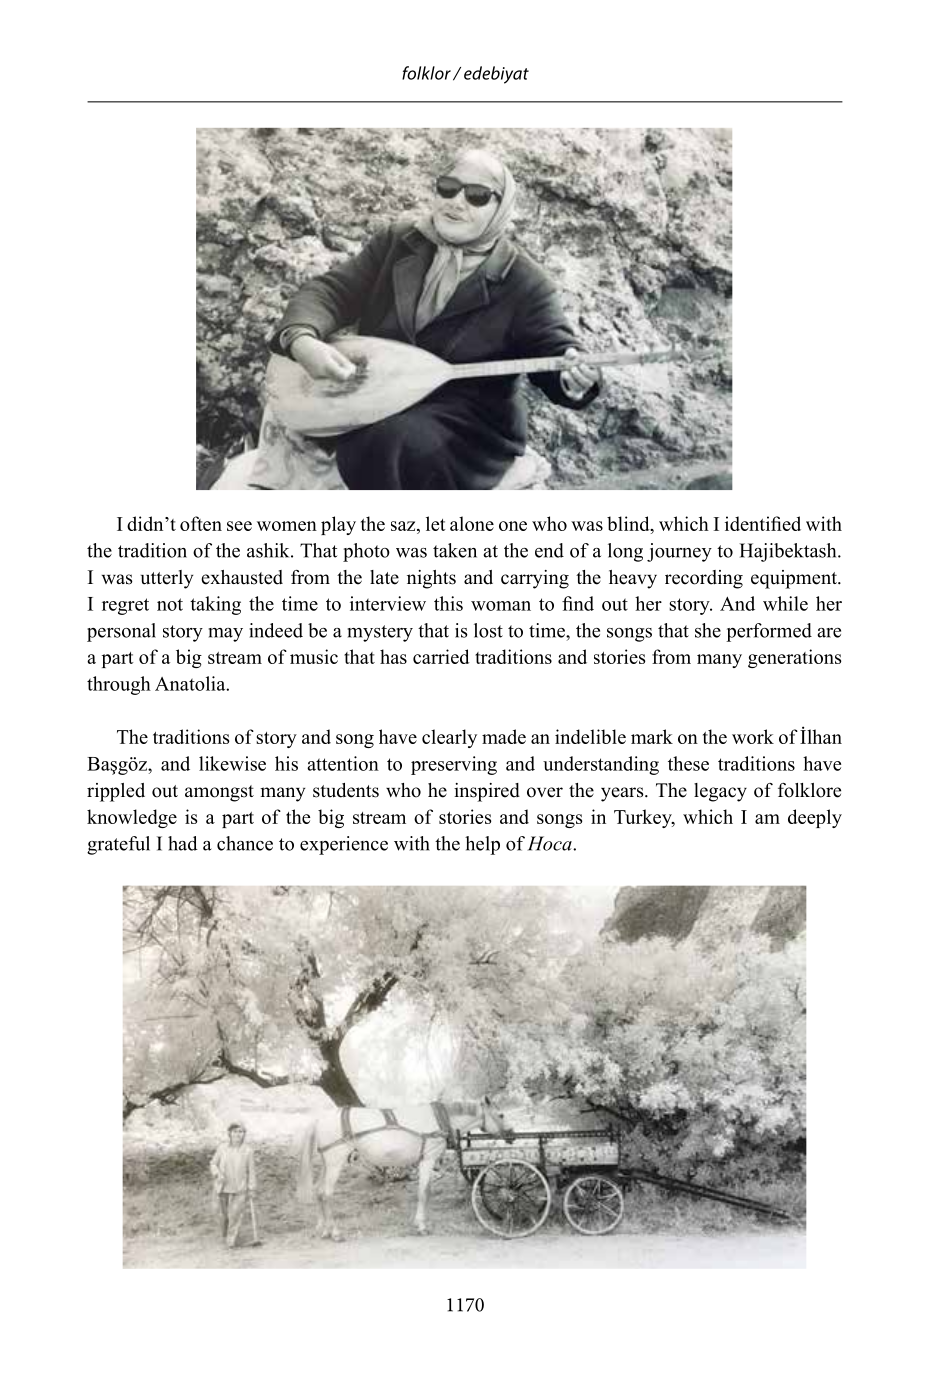 The height and width of the image is (1394, 929). Describe the element at coordinates (482, 845) in the image. I see `help` at that location.
